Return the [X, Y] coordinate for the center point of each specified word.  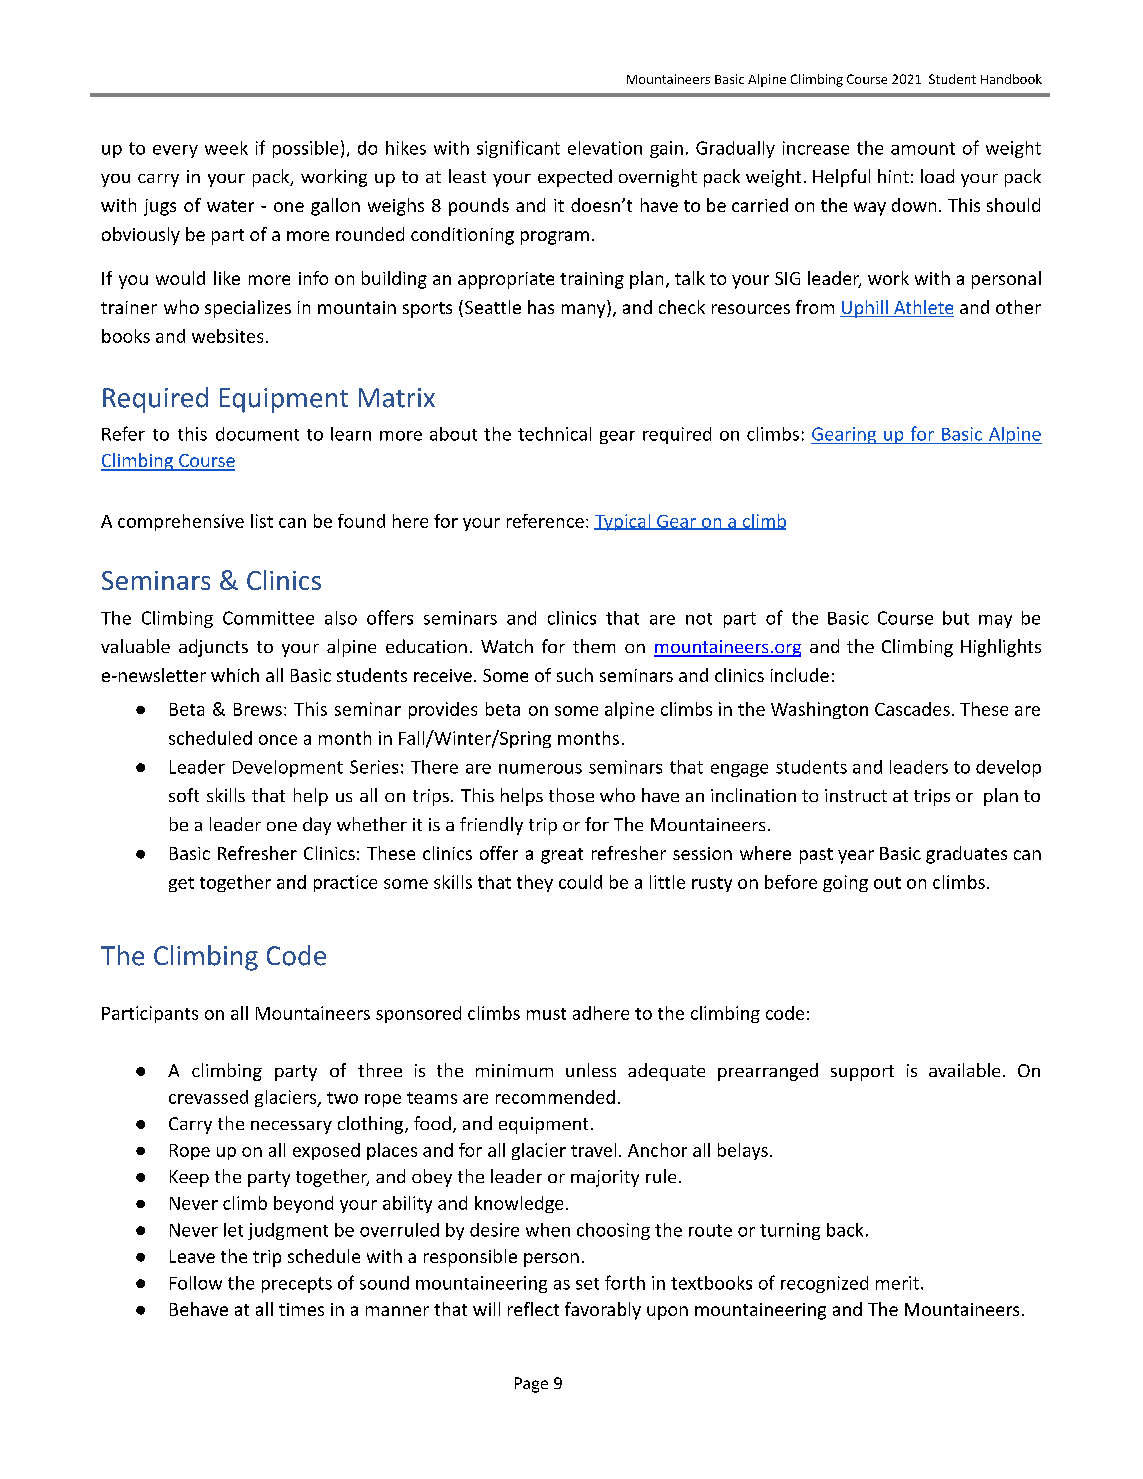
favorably [603, 1311]
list [262, 521]
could [580, 882]
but [956, 618]
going [845, 883]
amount [923, 148]
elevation [605, 148]
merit [897, 1283]
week [226, 148]
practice [345, 883]
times [301, 1309]
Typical [623, 522]
